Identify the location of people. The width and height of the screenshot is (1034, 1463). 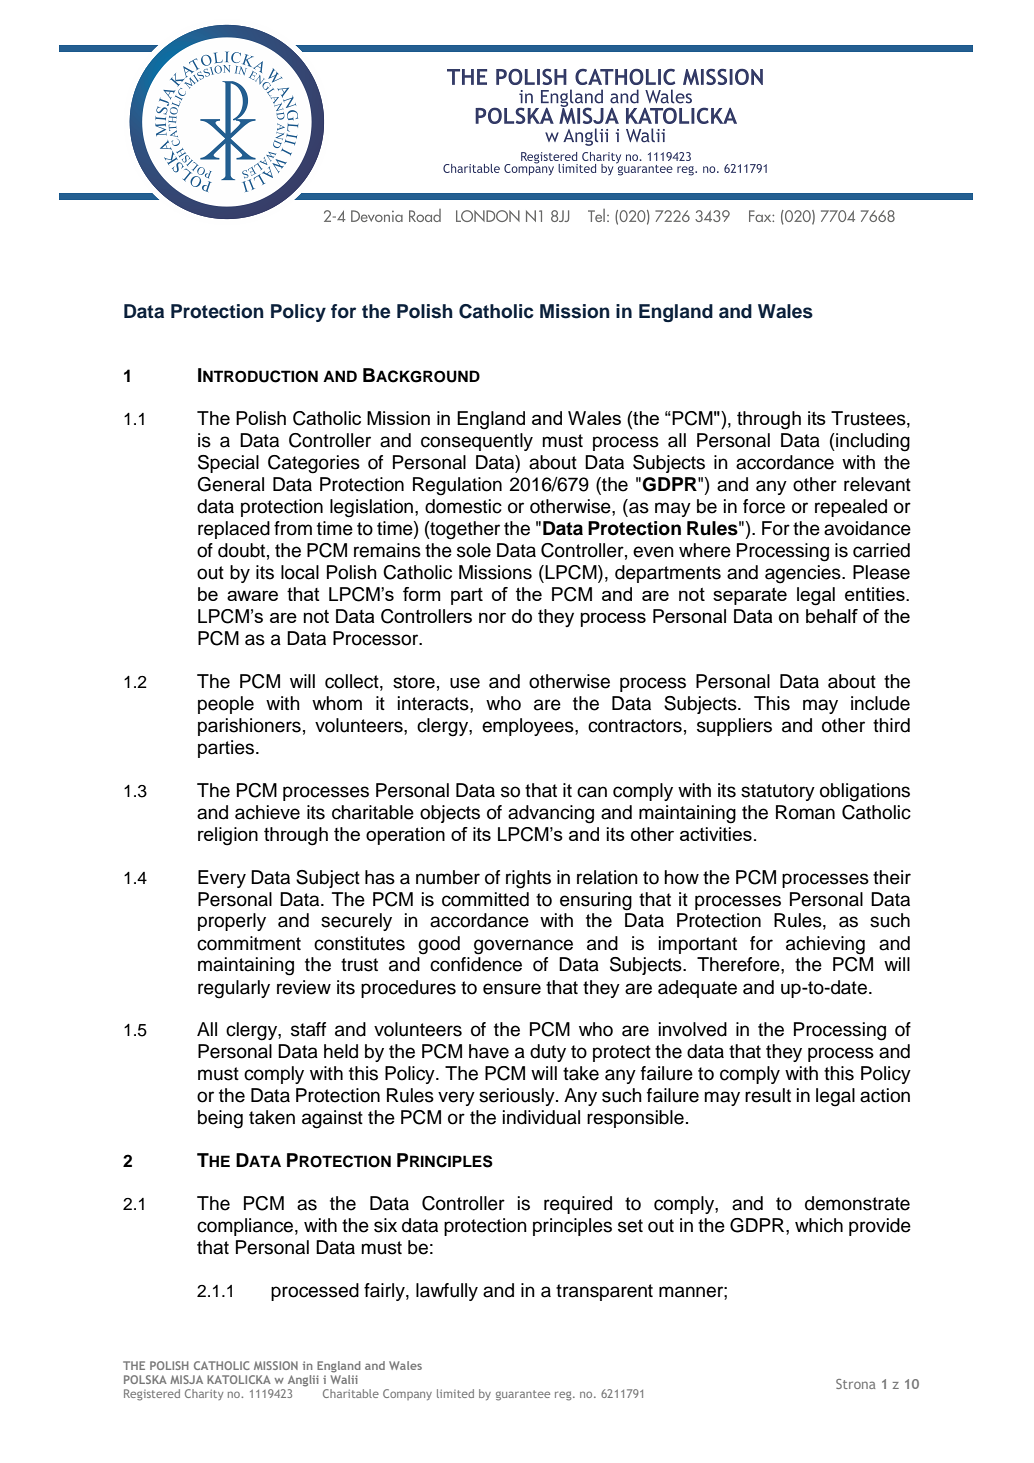
(226, 705).
